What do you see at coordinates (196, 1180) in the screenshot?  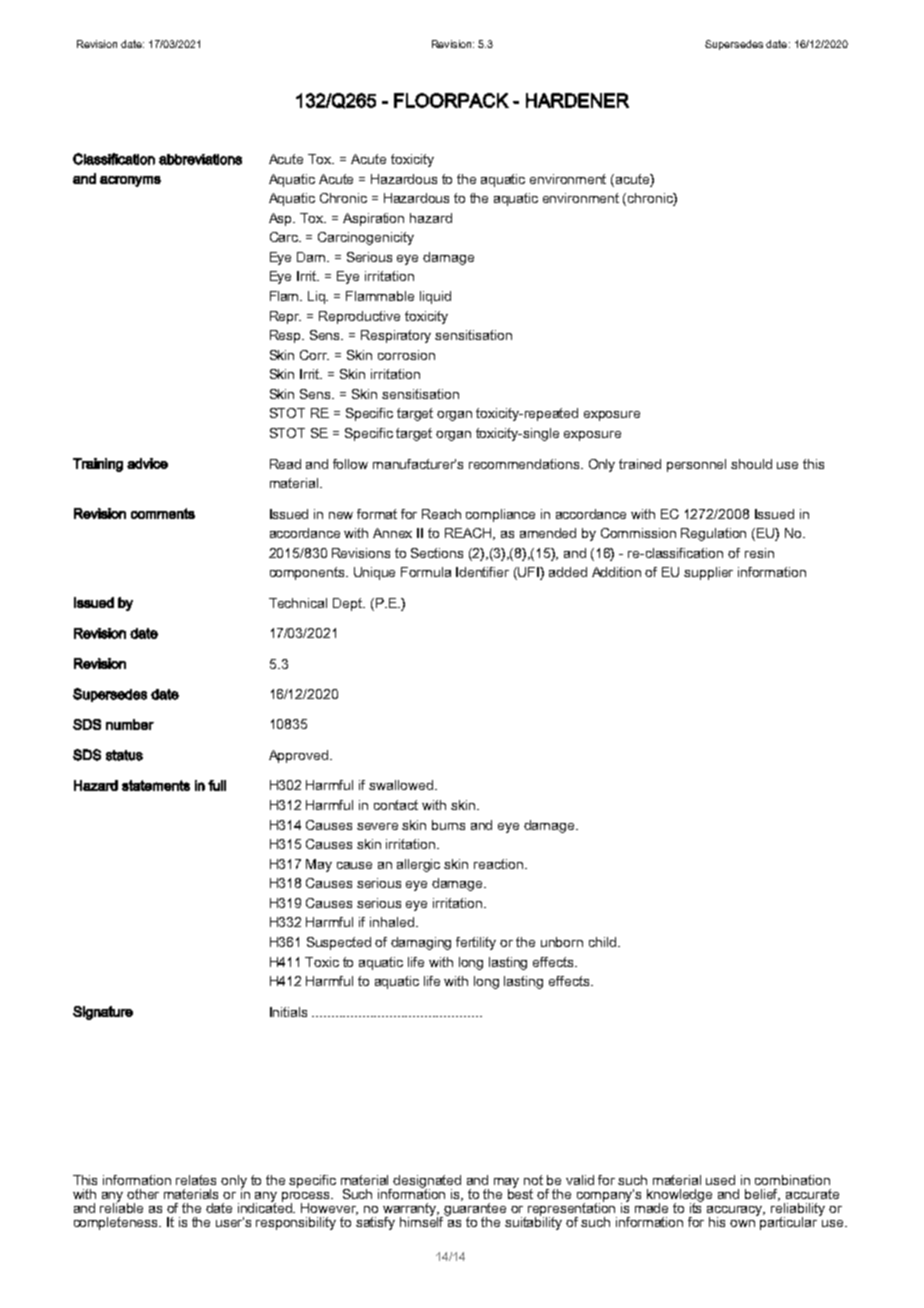 I see `relates` at bounding box center [196, 1180].
